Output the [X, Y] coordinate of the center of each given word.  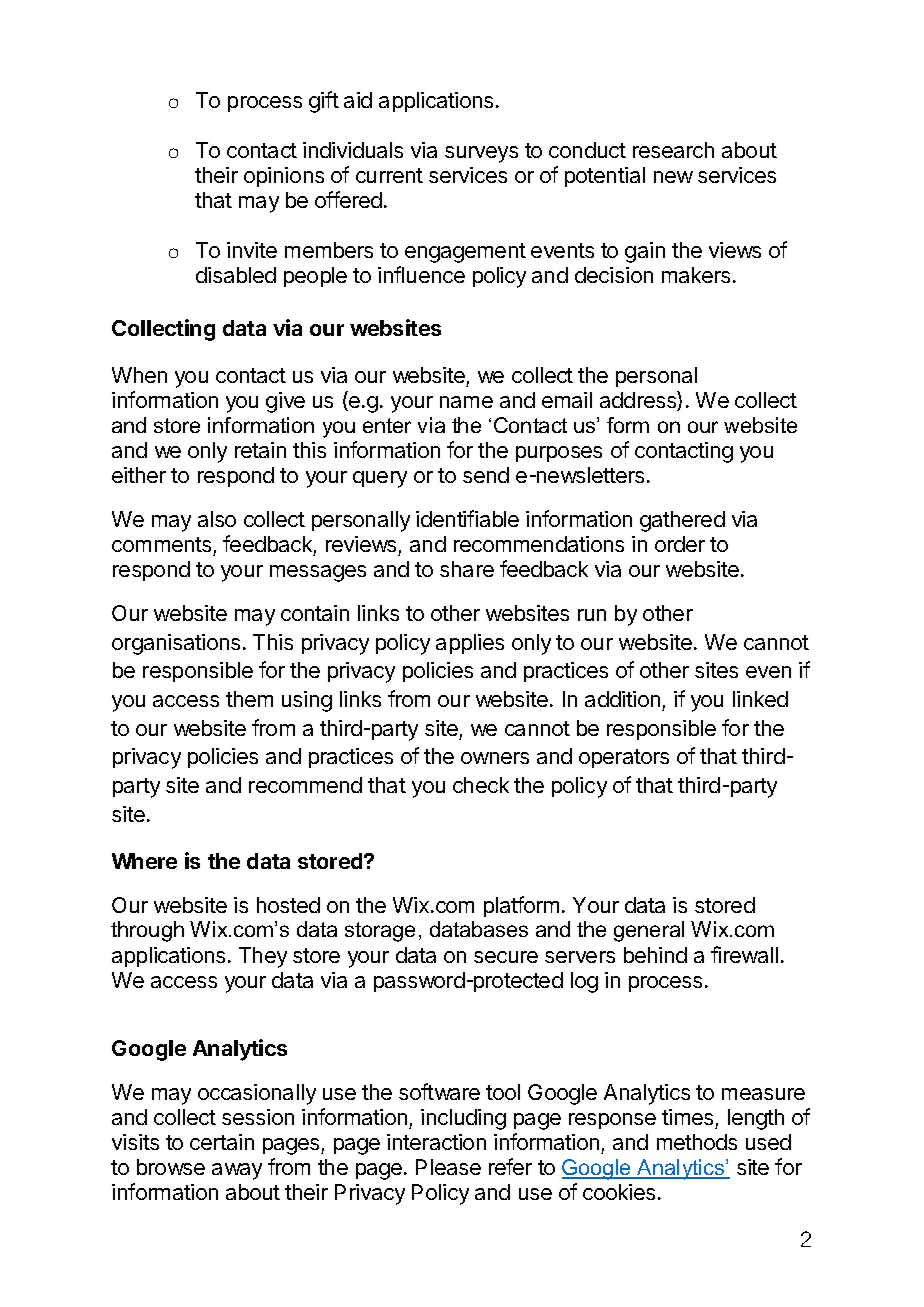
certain [222, 1142]
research [673, 150]
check [481, 785]
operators [624, 758]
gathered [682, 521]
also [217, 519]
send [486, 475]
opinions [284, 177]
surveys [481, 154]
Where [144, 861]
